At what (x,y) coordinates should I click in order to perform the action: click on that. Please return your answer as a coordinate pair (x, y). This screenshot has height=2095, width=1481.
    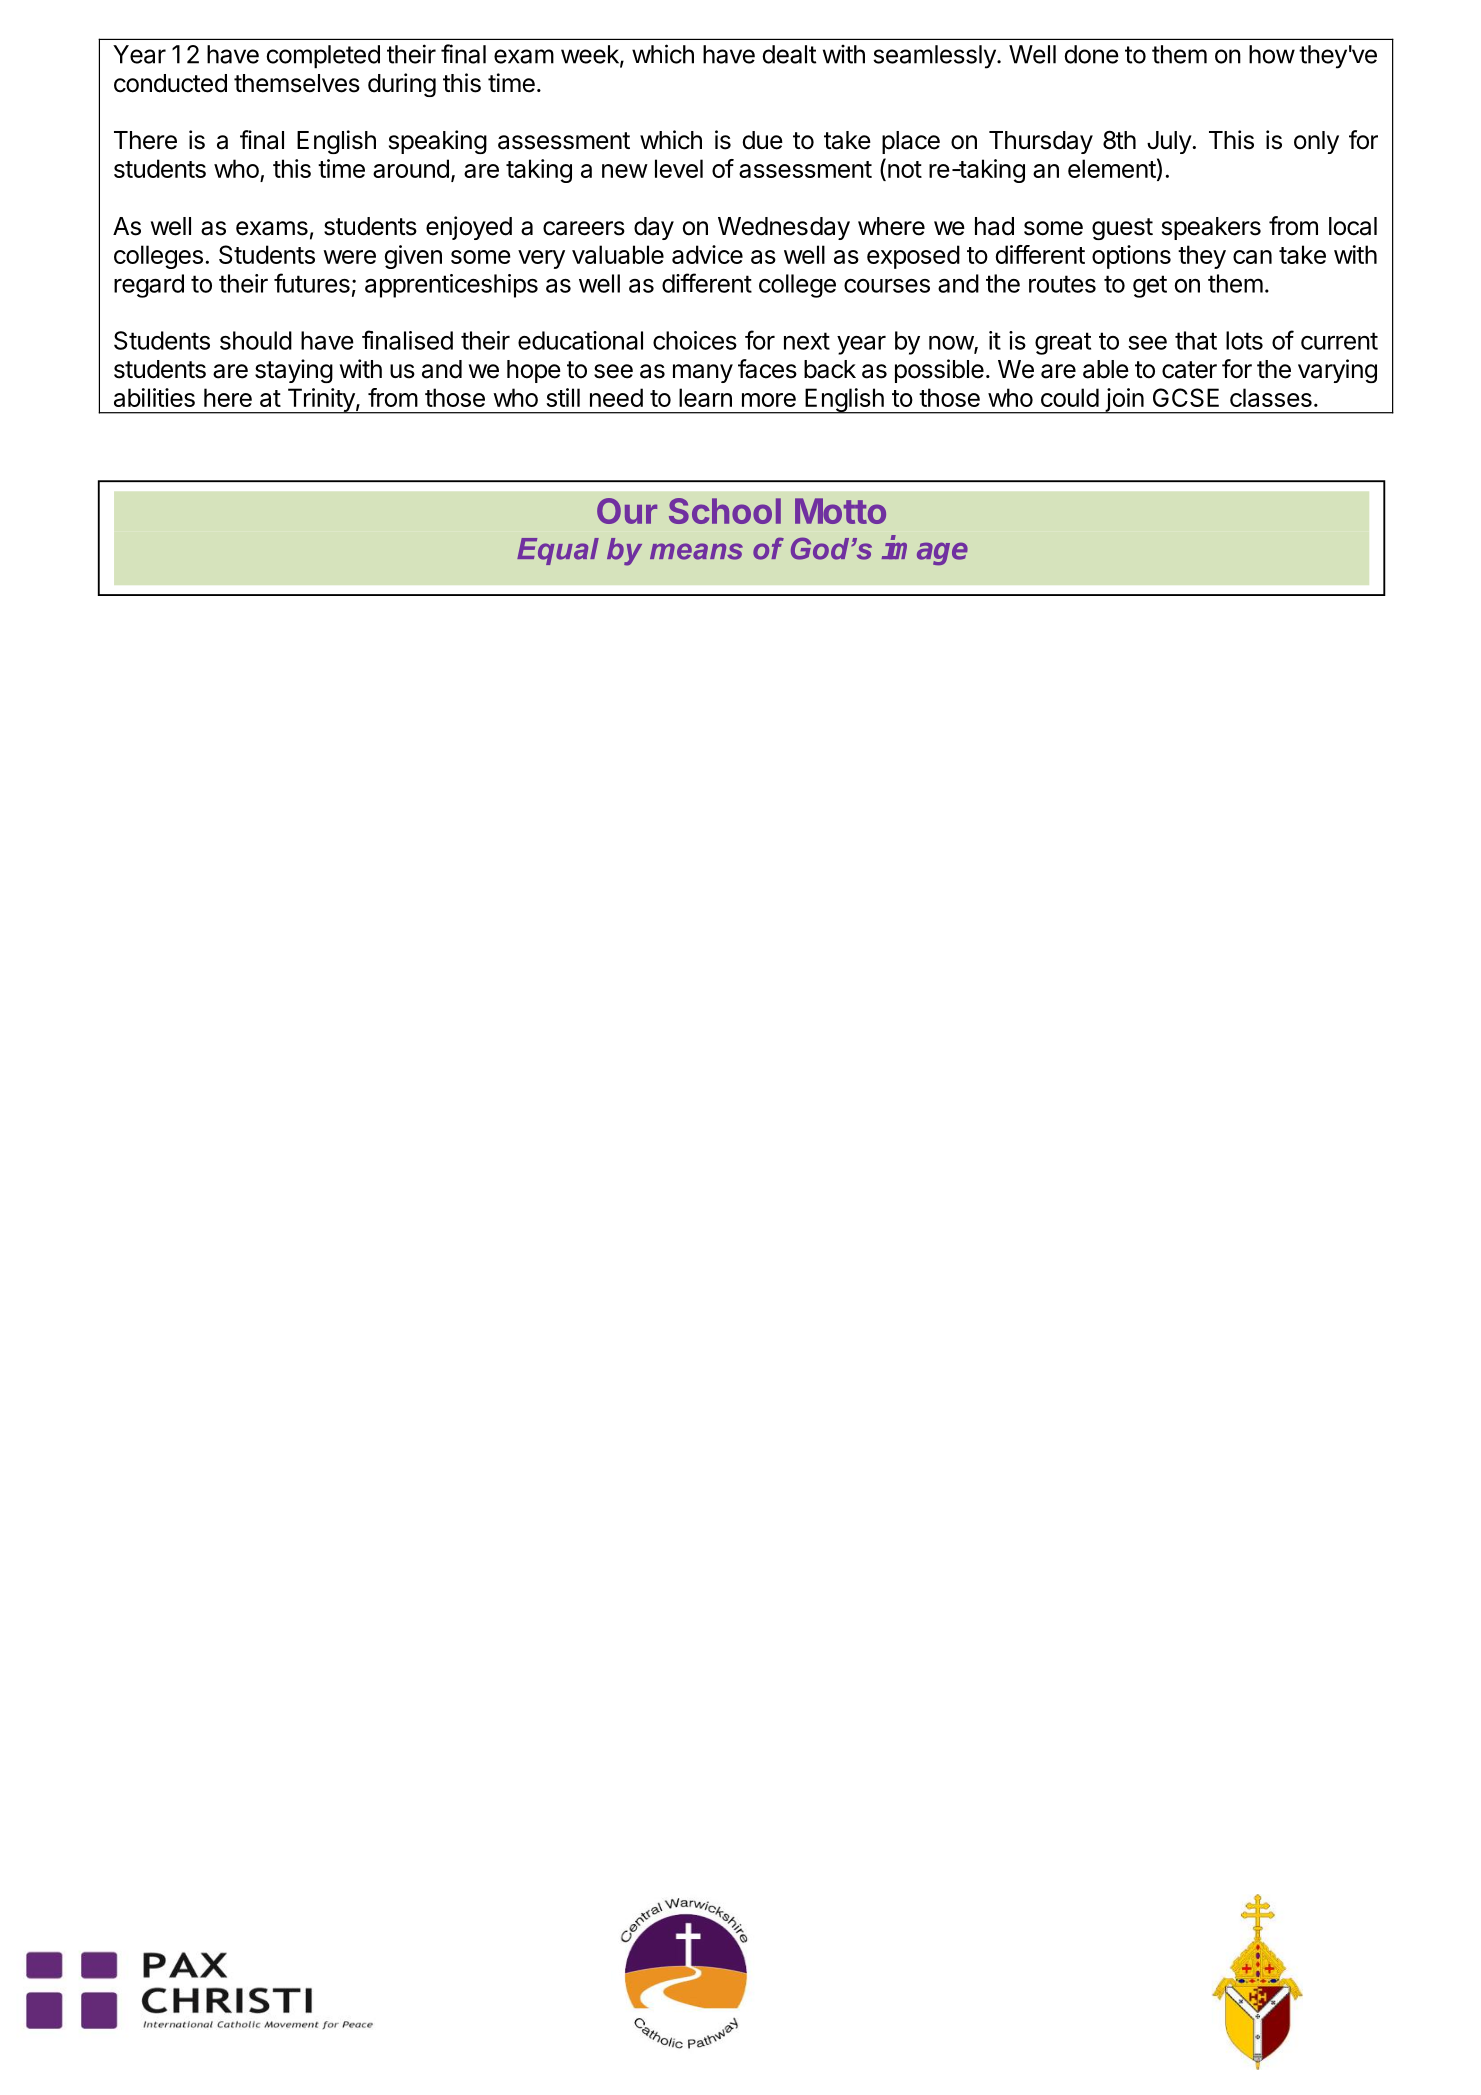
    Looking at the image, I should click on (1196, 340).
